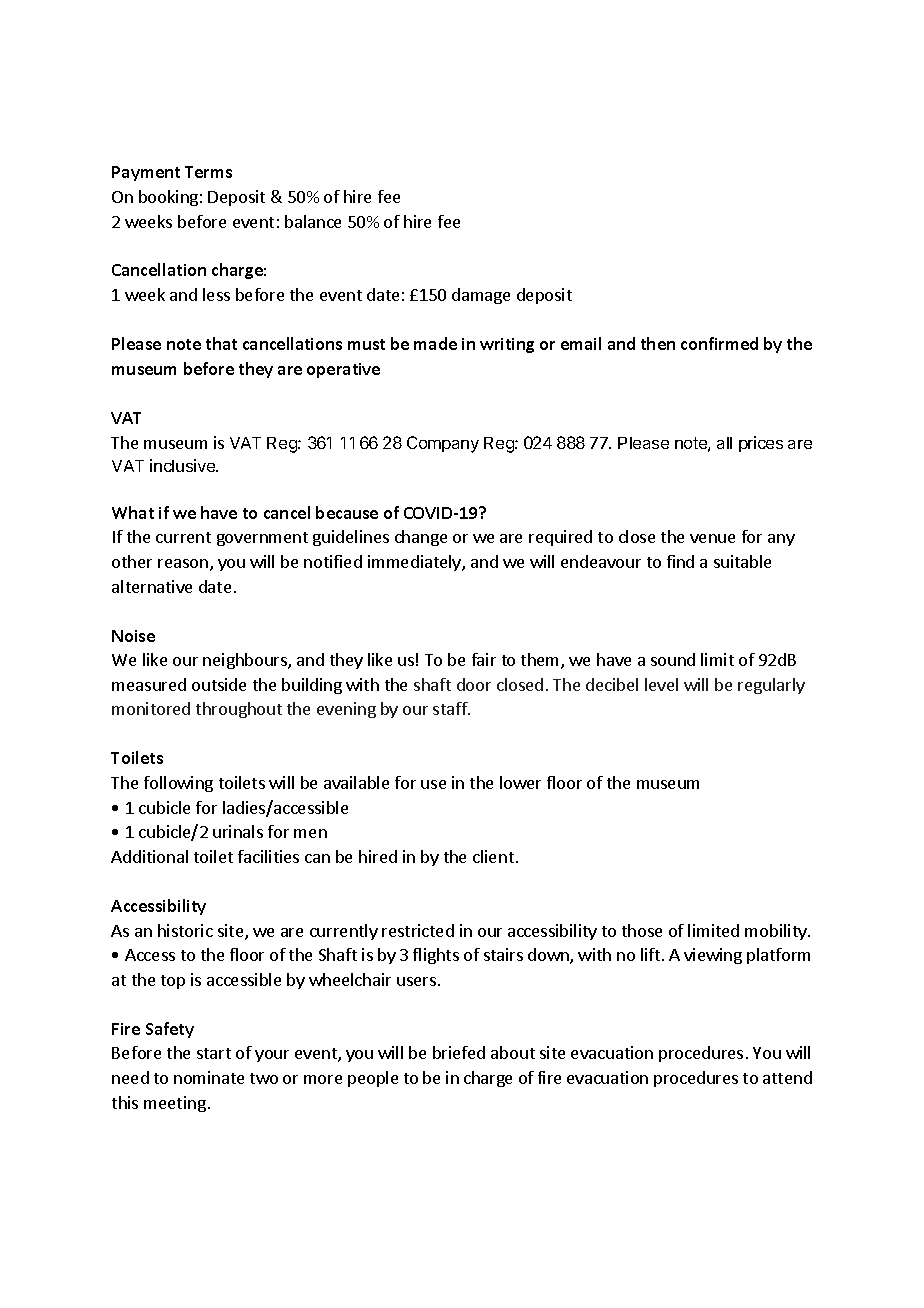 The width and height of the document is (924, 1308). What do you see at coordinates (673, 659) in the document?
I see `sound` at bounding box center [673, 659].
